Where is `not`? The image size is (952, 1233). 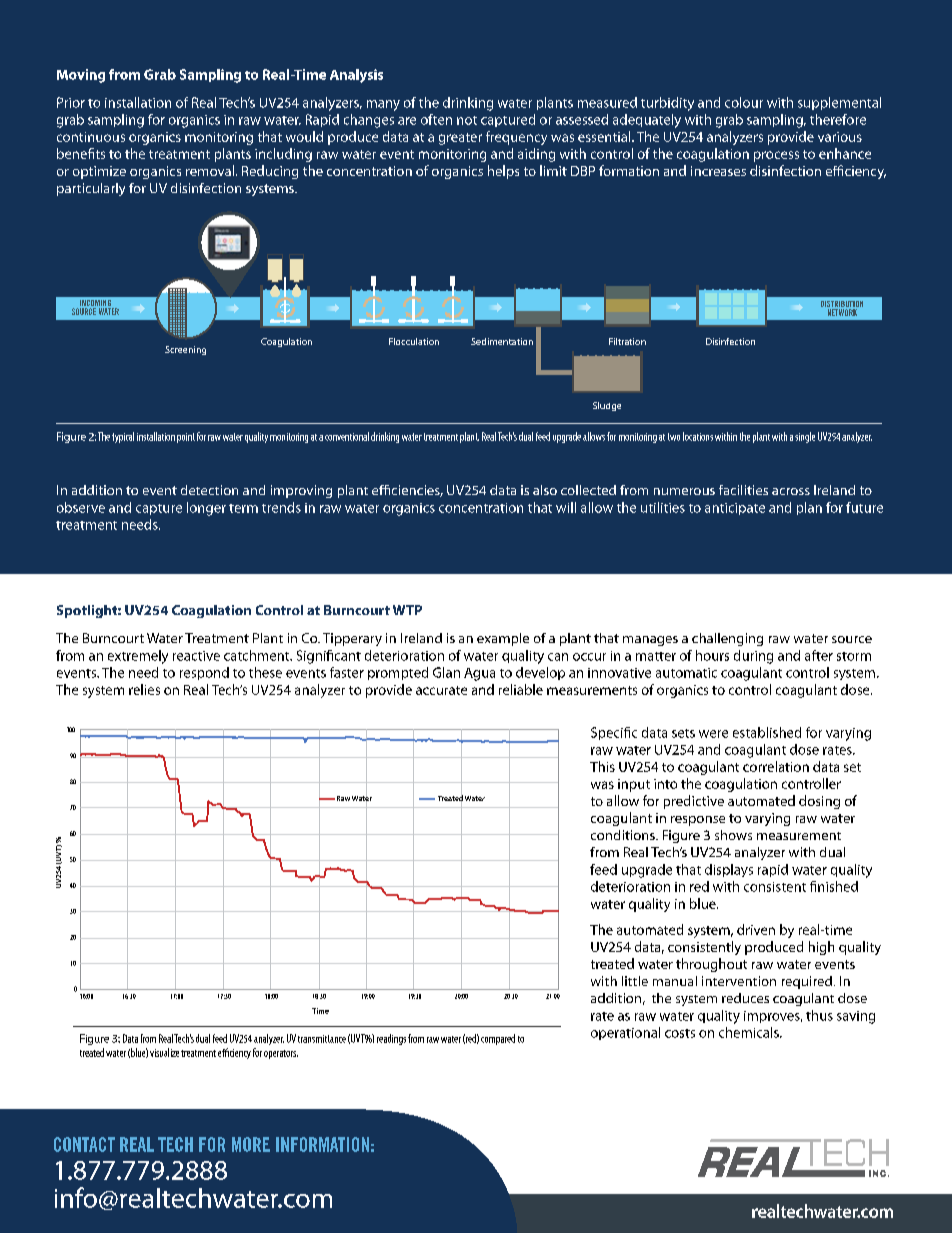
not is located at coordinates (467, 120).
